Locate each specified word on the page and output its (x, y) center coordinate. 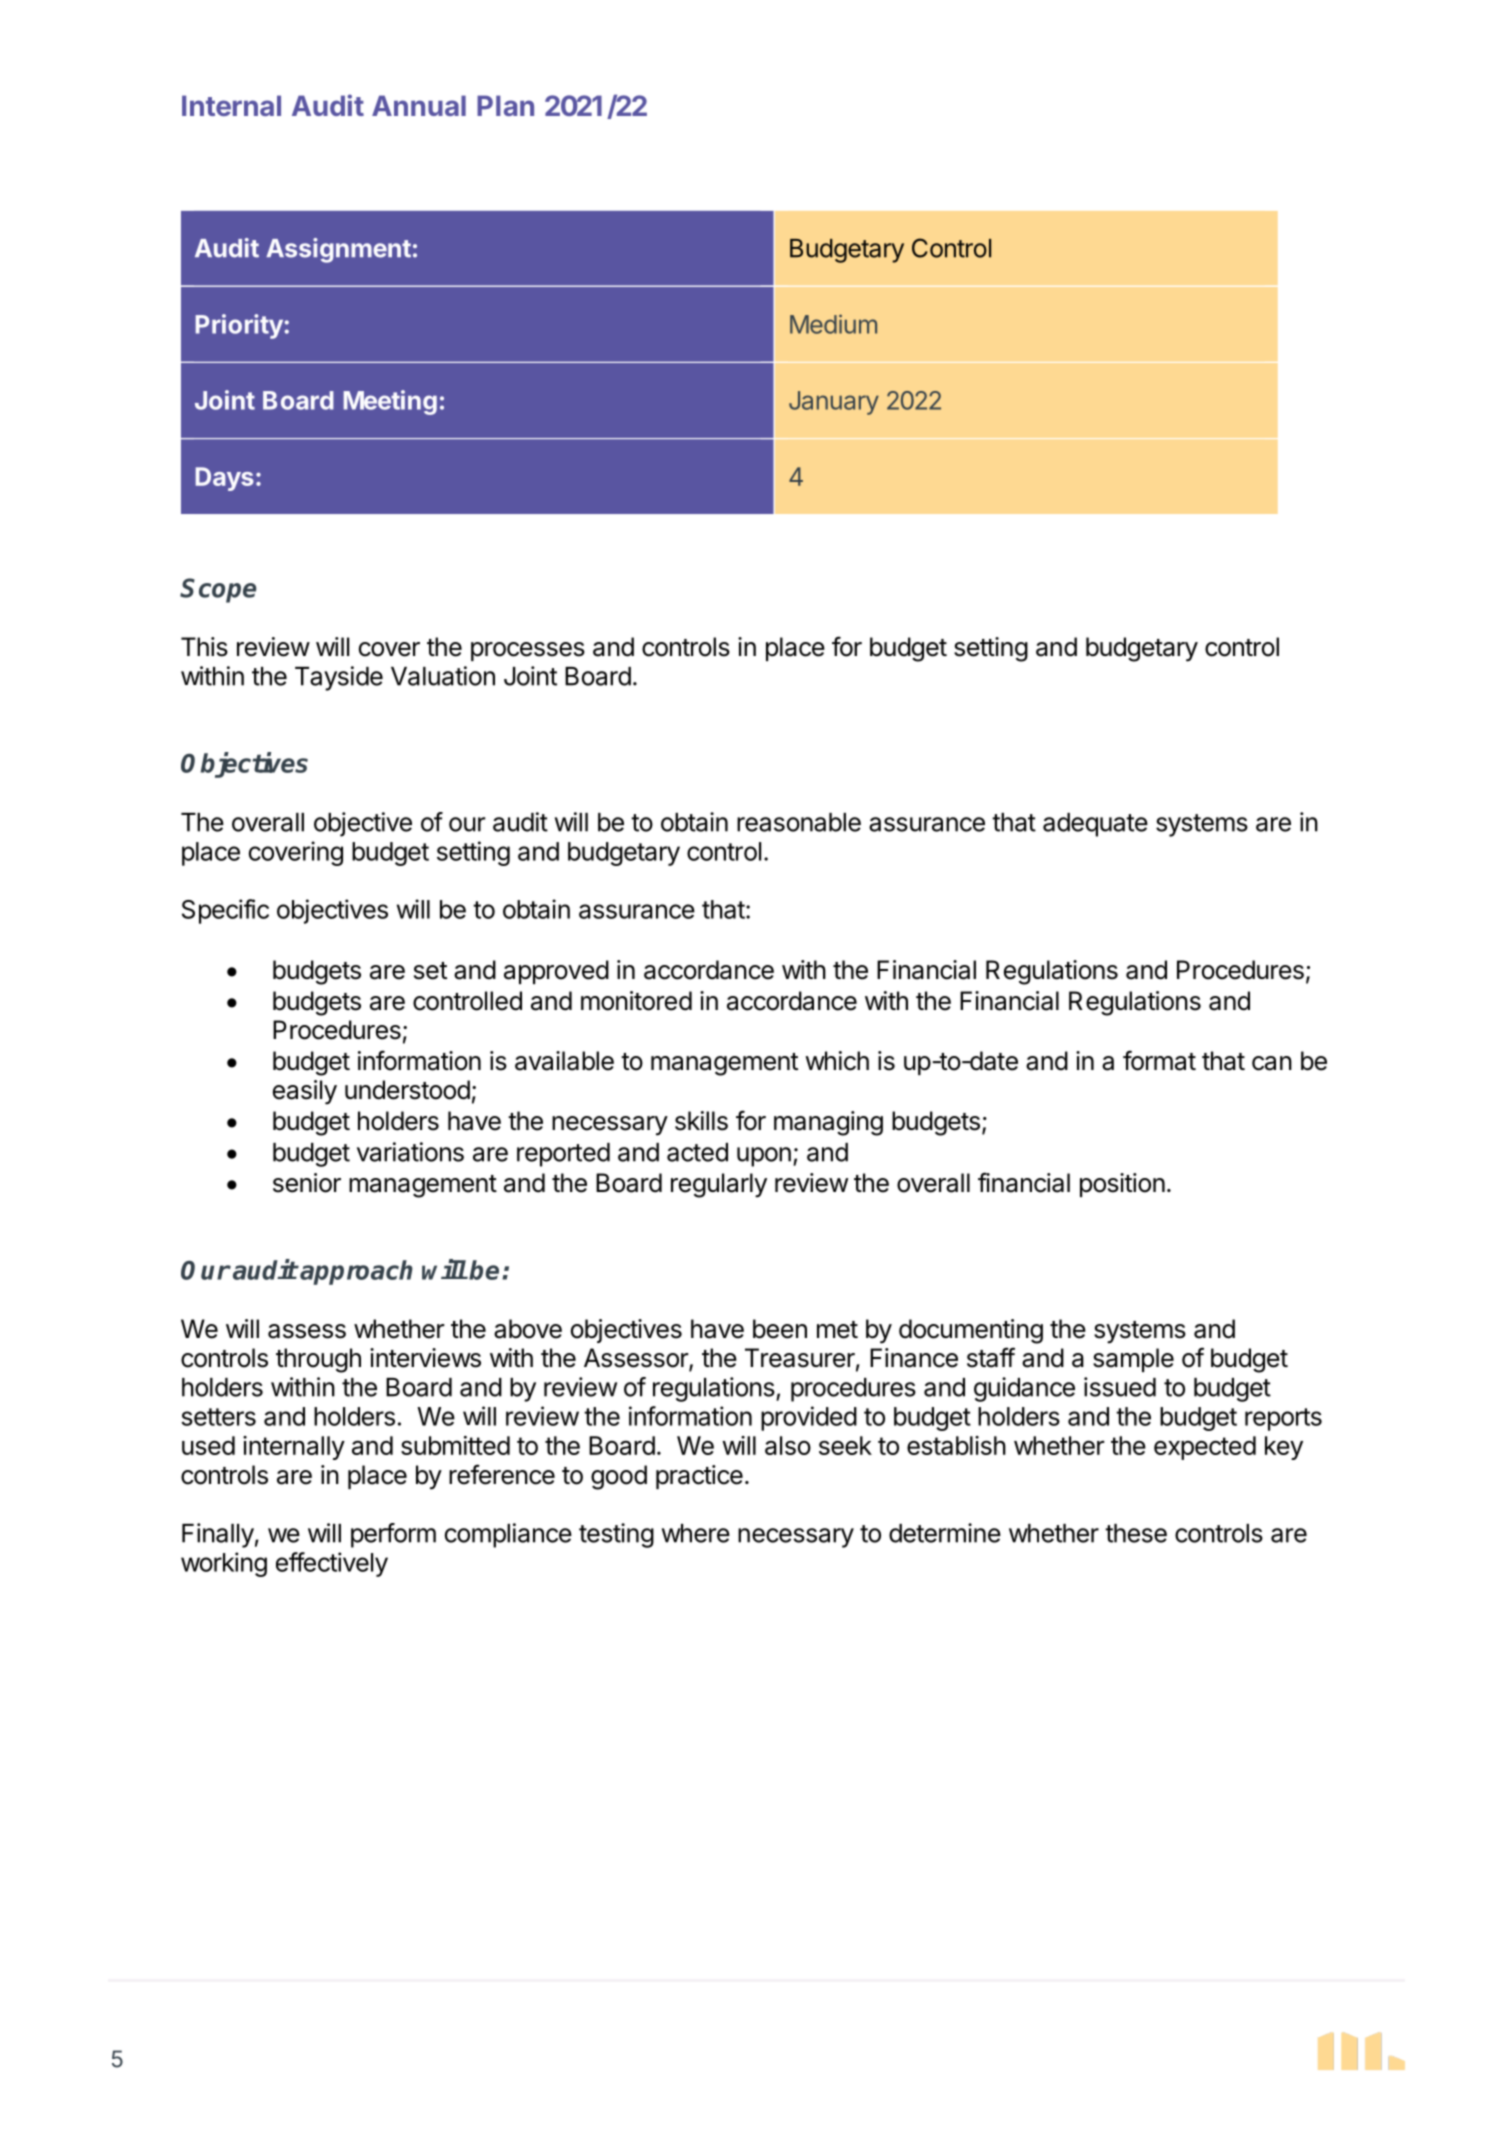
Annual (419, 105)
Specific (225, 911)
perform (393, 1535)
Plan (505, 105)
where (696, 1533)
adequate (1095, 825)
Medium (833, 324)
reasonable (799, 822)
